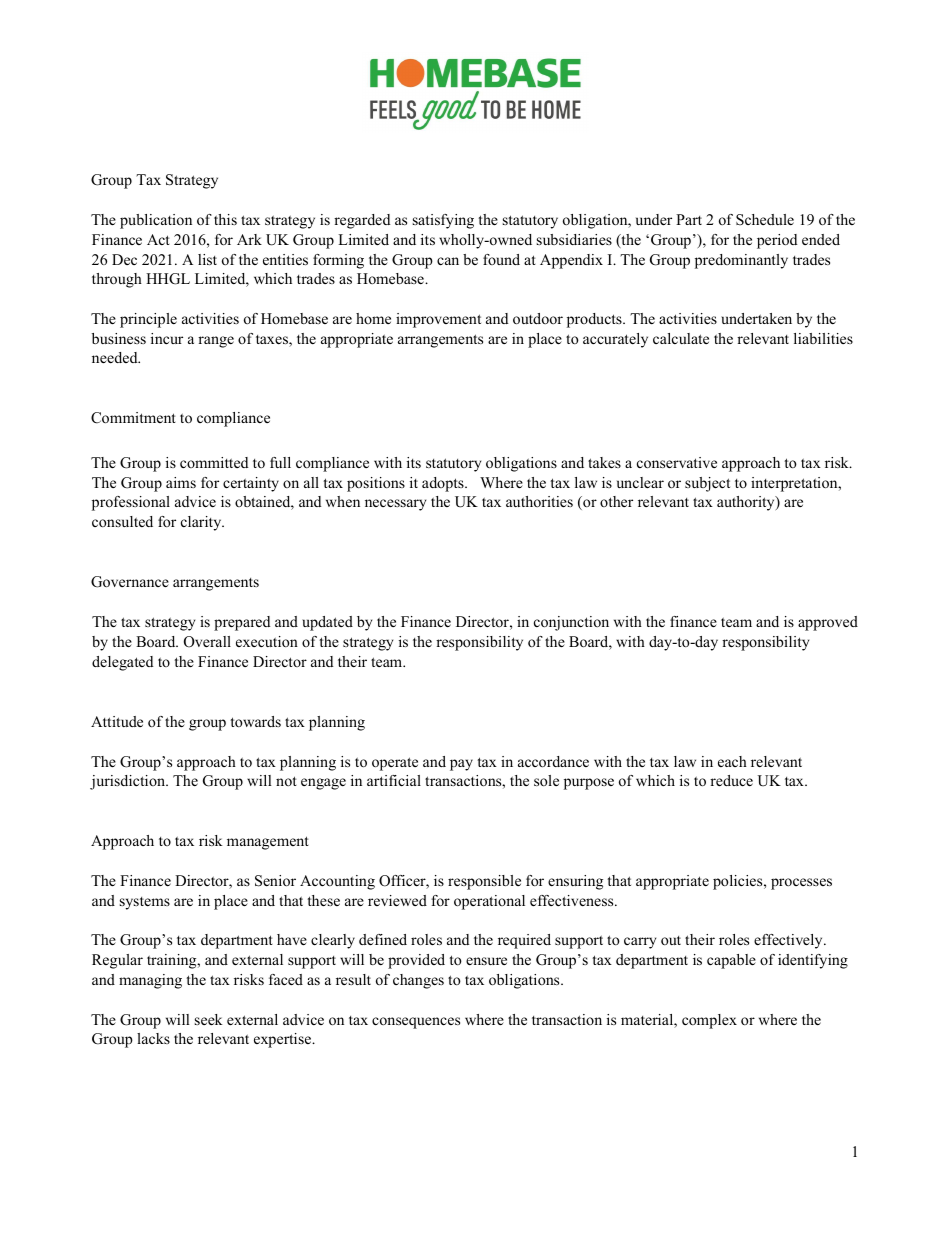 The width and height of the screenshot is (952, 1233). I want to click on committed, so click(214, 462).
